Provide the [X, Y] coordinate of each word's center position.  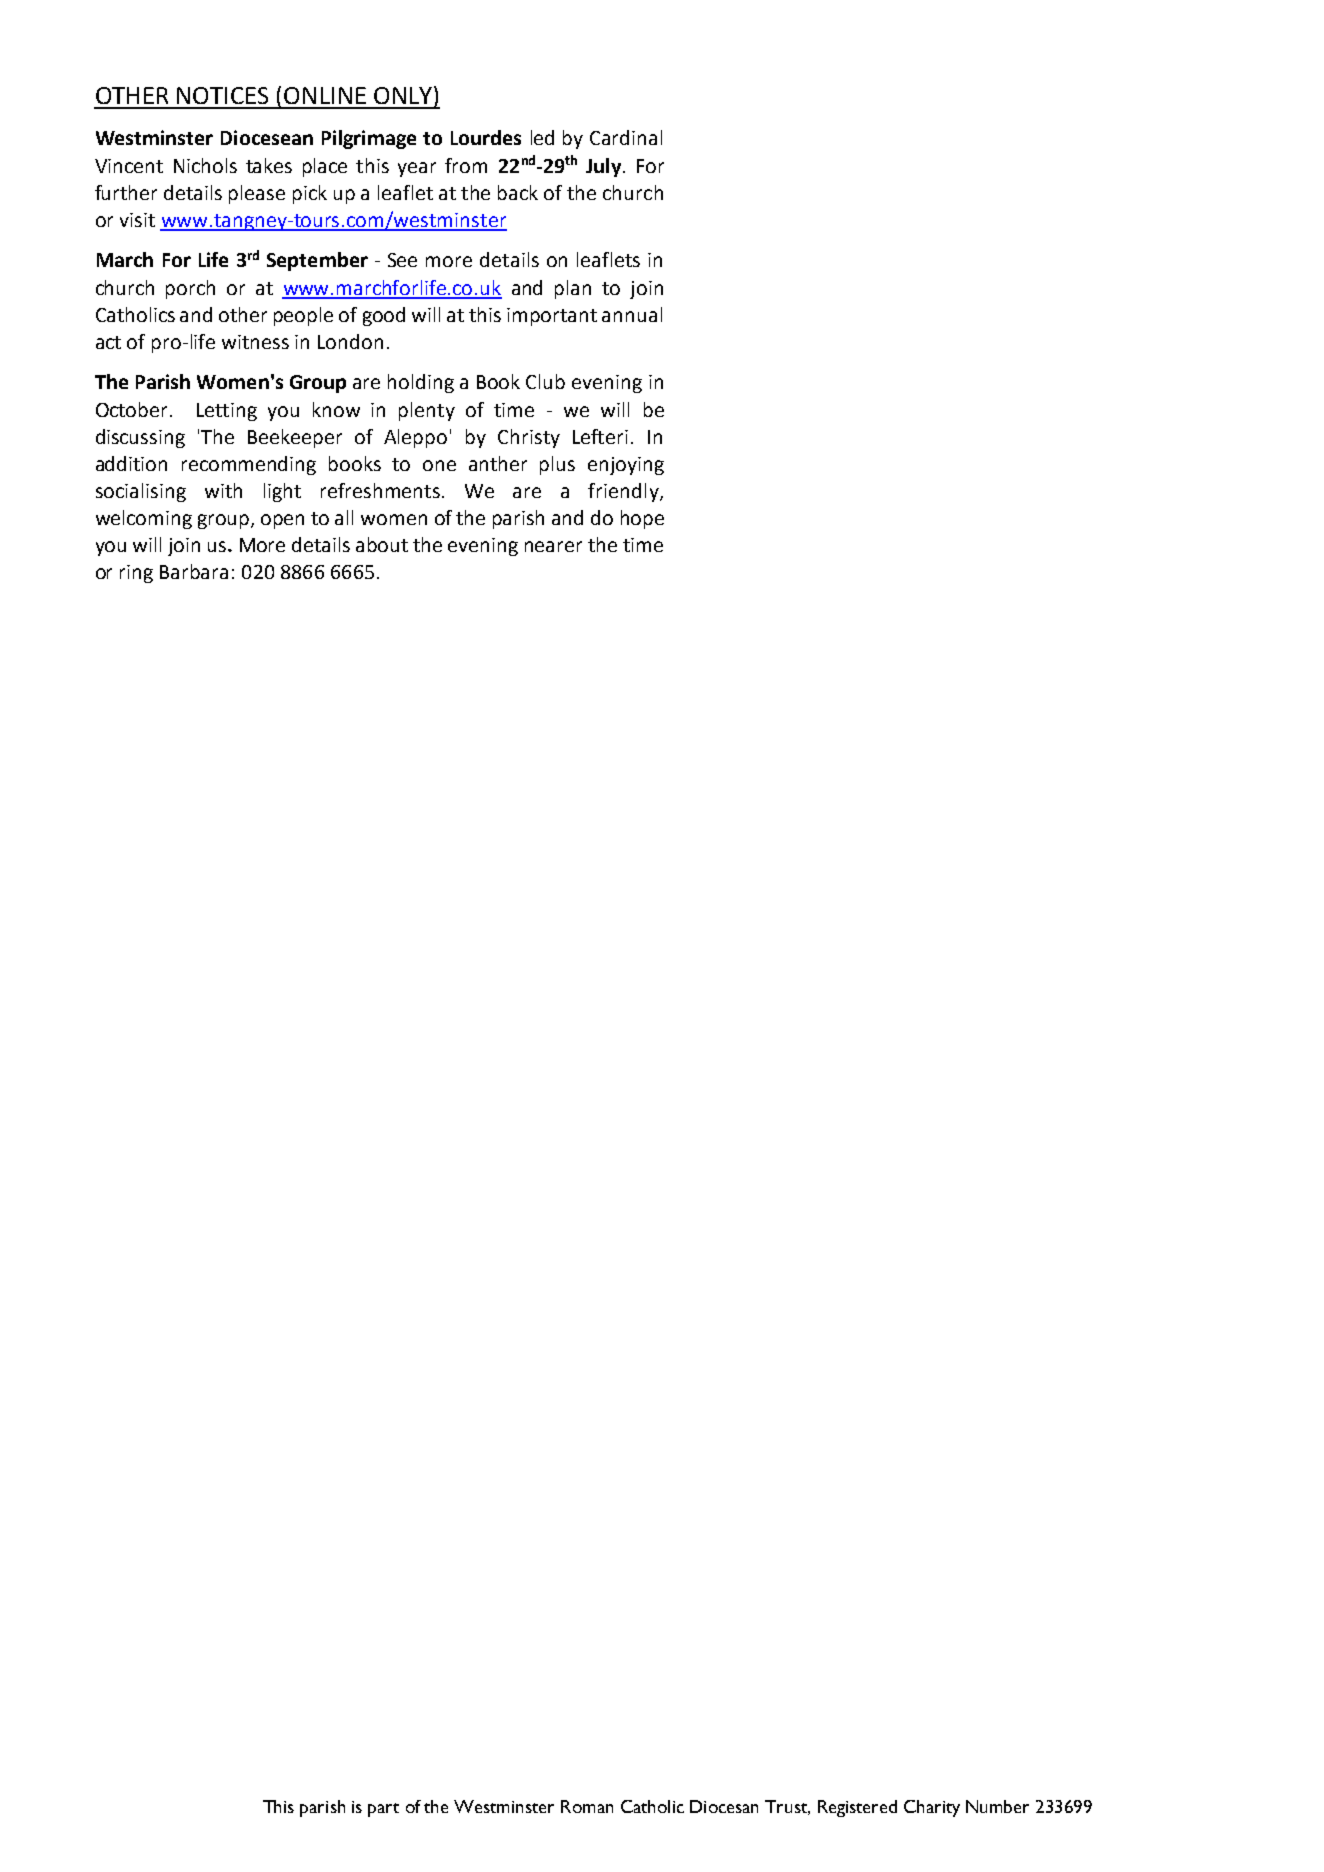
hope [642, 519]
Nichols [205, 165]
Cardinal [626, 137]
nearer [553, 546]
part [383, 1810]
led [542, 137]
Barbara [194, 571]
